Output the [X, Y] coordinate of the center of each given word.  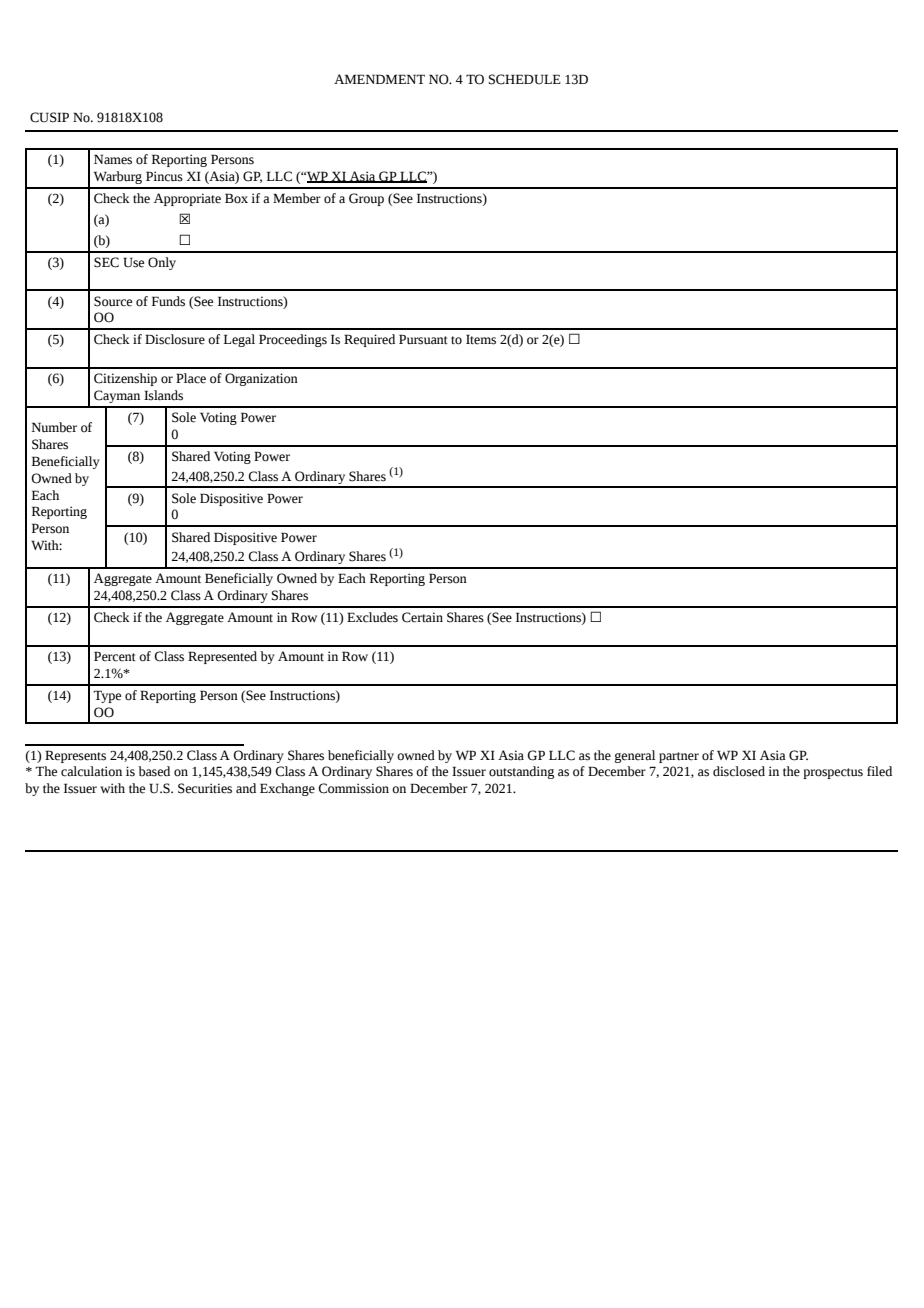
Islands [163, 395]
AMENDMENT [379, 79]
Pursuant [423, 339]
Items [481, 339]
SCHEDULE [525, 79]
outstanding [521, 772]
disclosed [739, 771]
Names [113, 159]
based [154, 771]
